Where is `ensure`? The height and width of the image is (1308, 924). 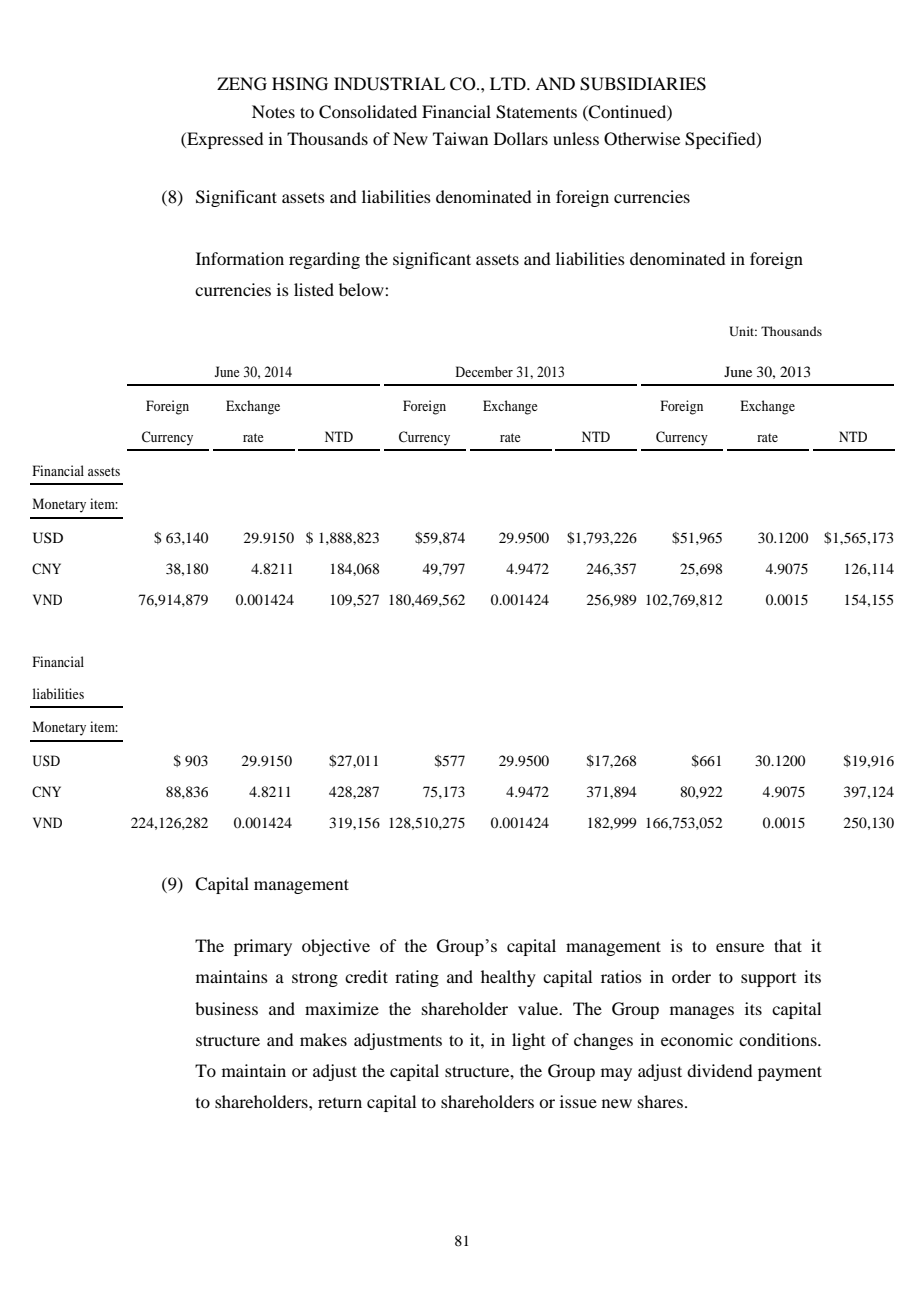
ensure is located at coordinates (740, 947).
